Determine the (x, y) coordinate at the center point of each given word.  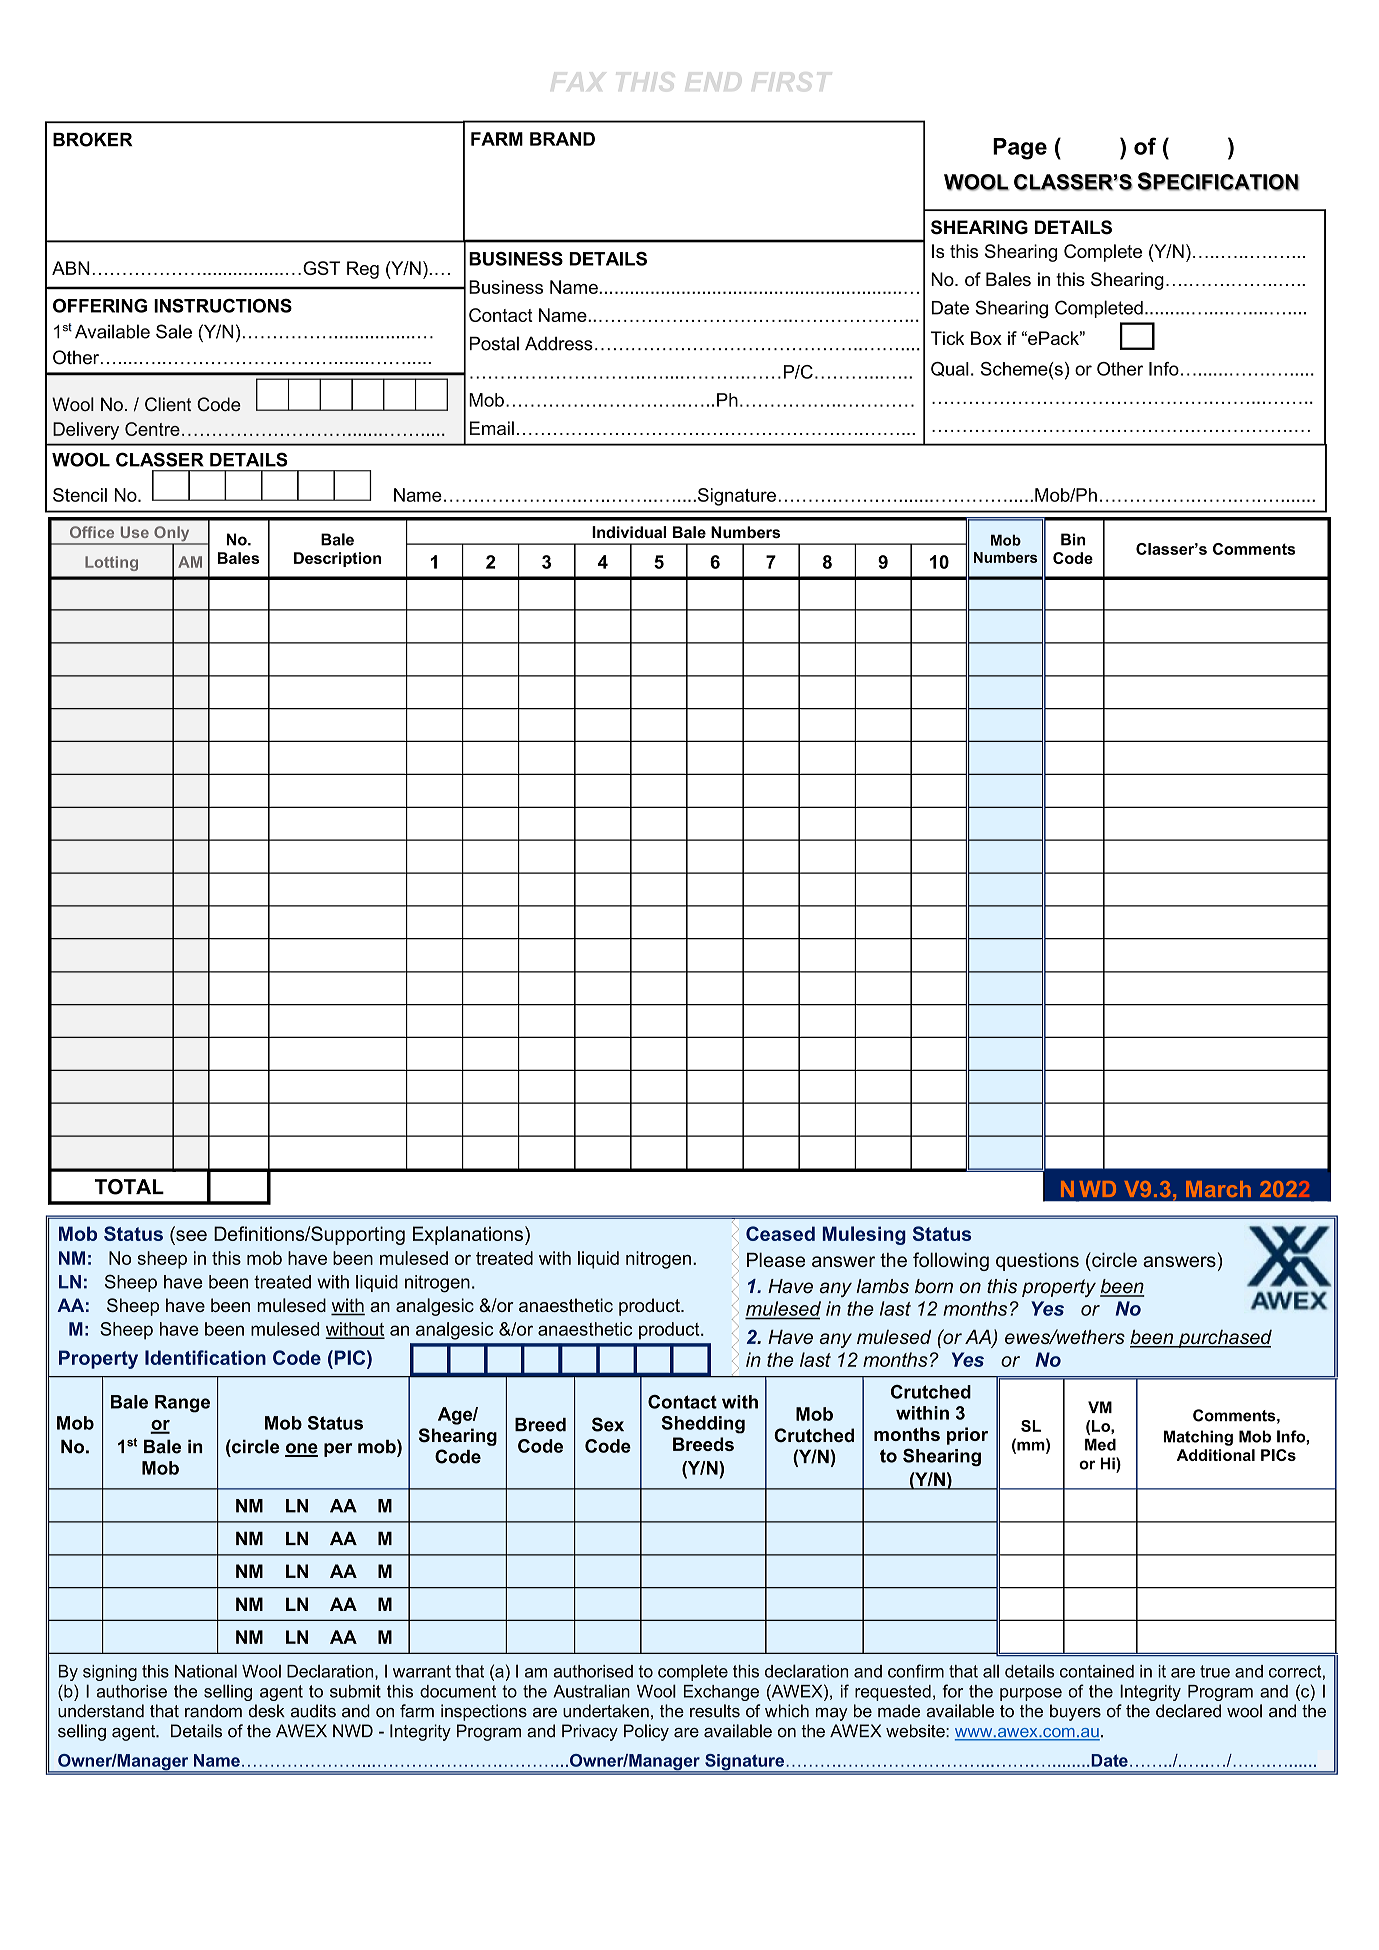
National (206, 1671)
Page (1020, 149)
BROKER (92, 139)
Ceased (780, 1233)
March (1218, 1189)
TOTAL (129, 1187)
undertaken (606, 1711)
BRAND (562, 139)
